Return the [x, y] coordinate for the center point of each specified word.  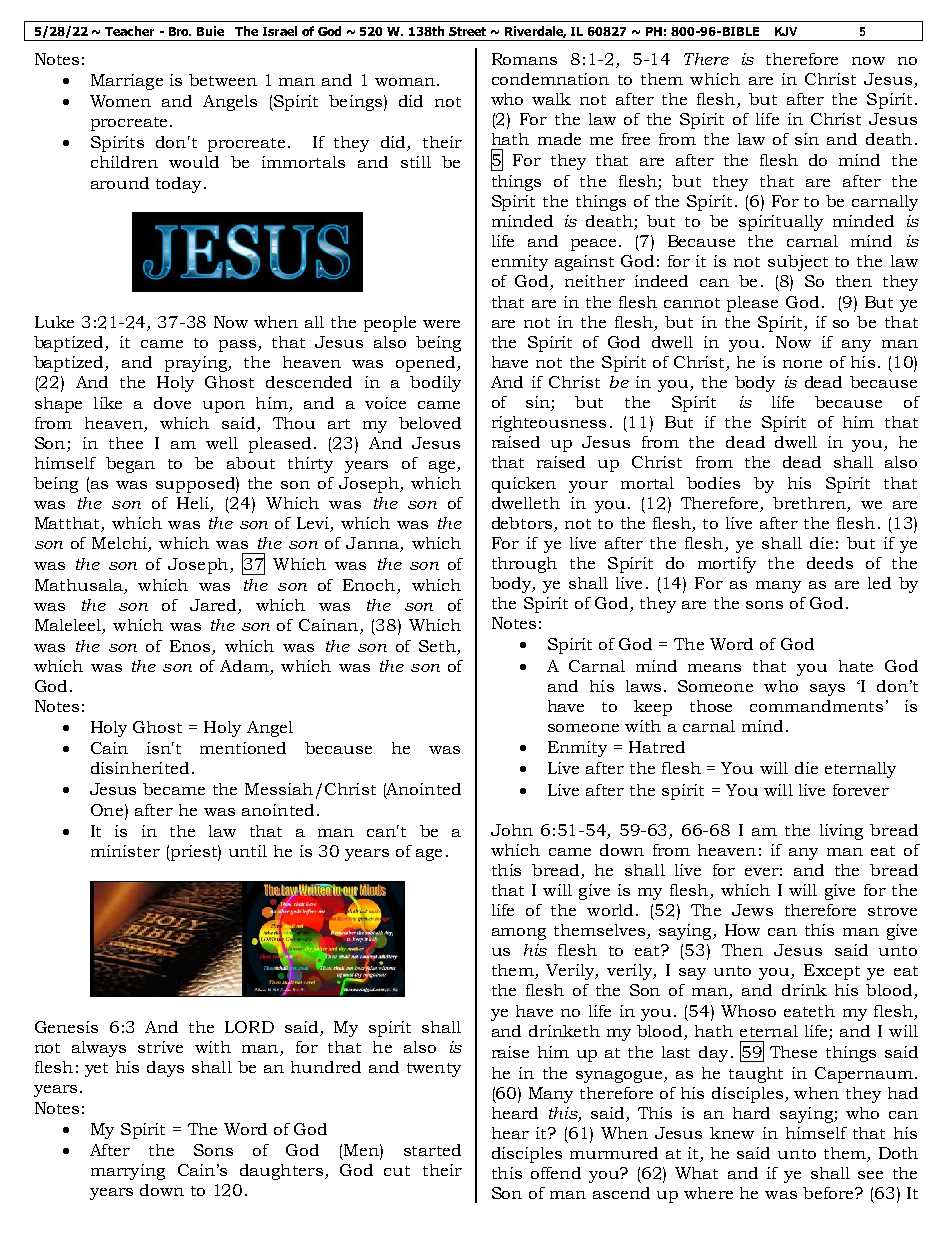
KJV [786, 31]
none [802, 364]
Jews [752, 910]
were [441, 324]
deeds [830, 563]
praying [197, 364]
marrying [128, 1172]
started [432, 1150]
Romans [524, 59]
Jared [214, 606]
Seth [437, 646]
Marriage [127, 82]
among [519, 934]
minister [125, 851]
